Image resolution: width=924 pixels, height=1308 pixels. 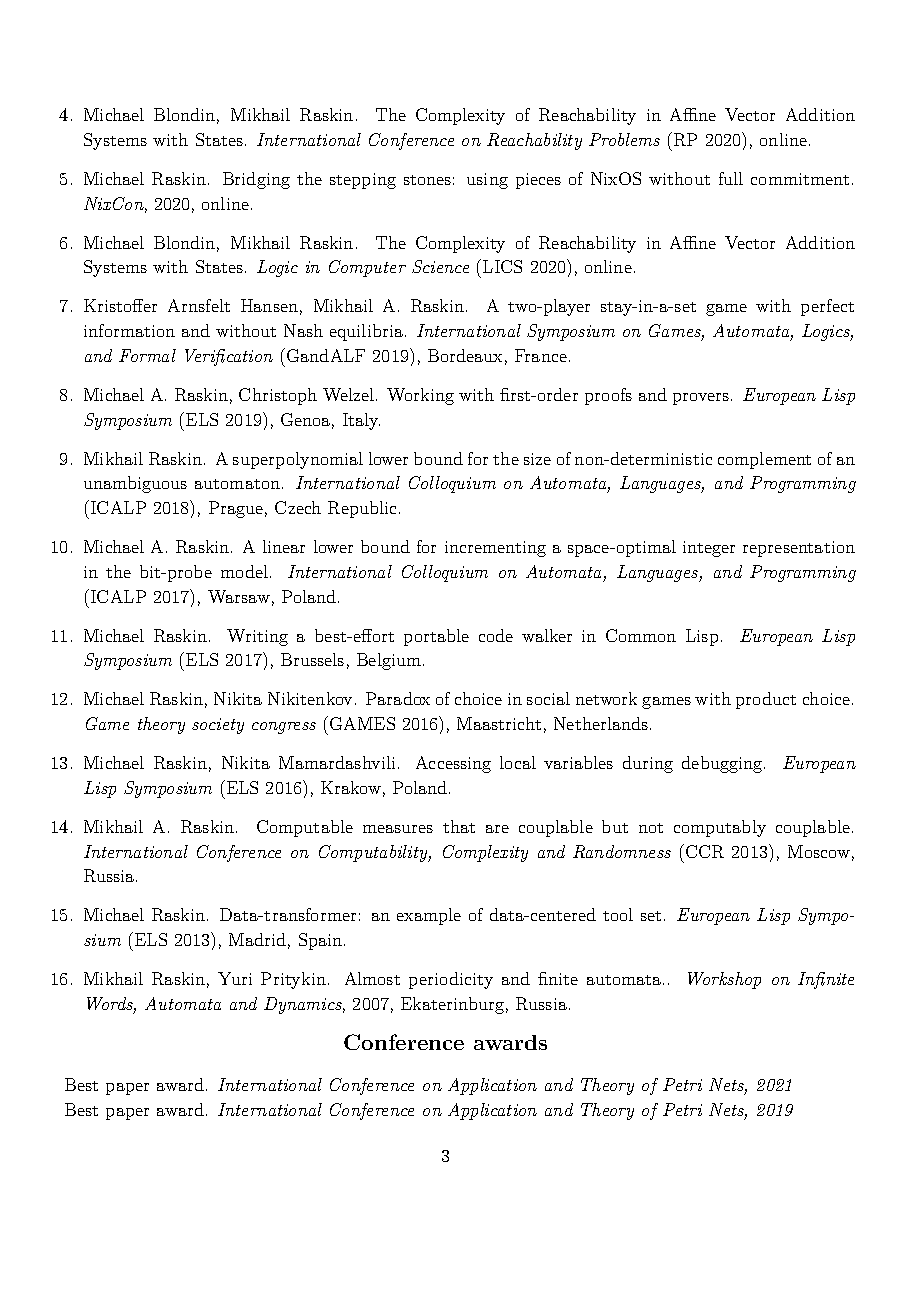 I want to click on Yuri, so click(x=235, y=978).
